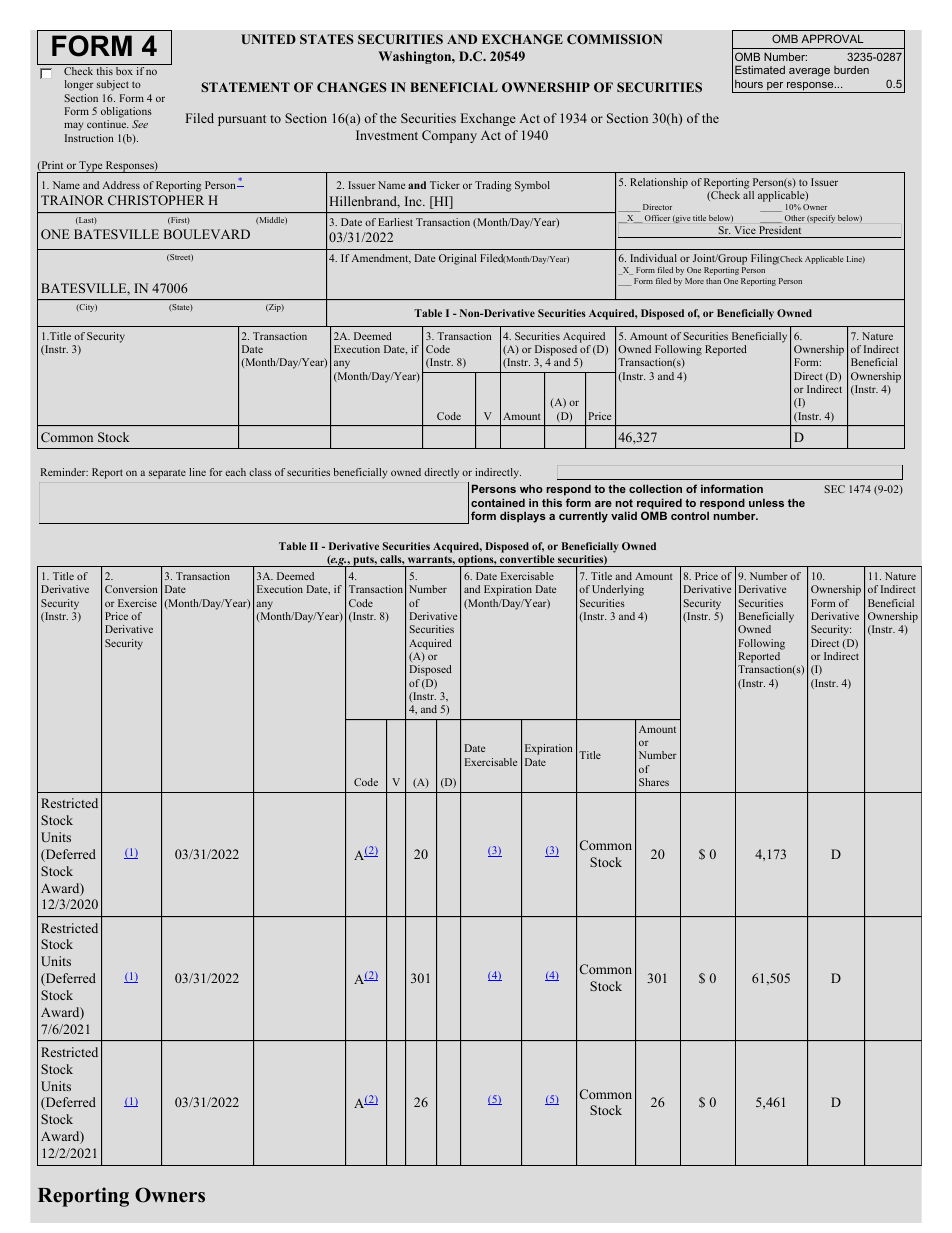  Describe the element at coordinates (167, 474) in the screenshot. I see `separate` at that location.
